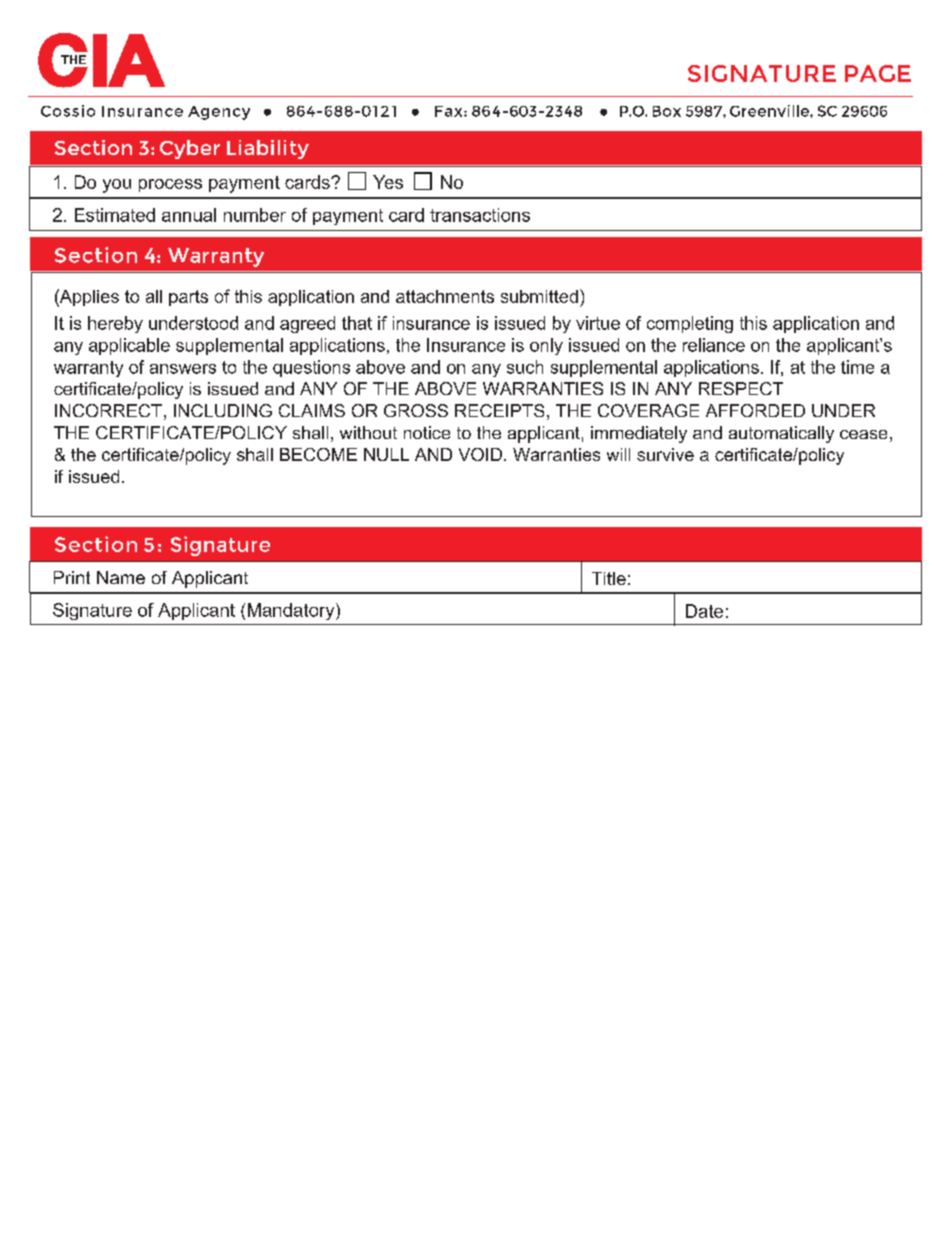 The width and height of the image is (952, 1233). I want to click on notice, so click(427, 432).
